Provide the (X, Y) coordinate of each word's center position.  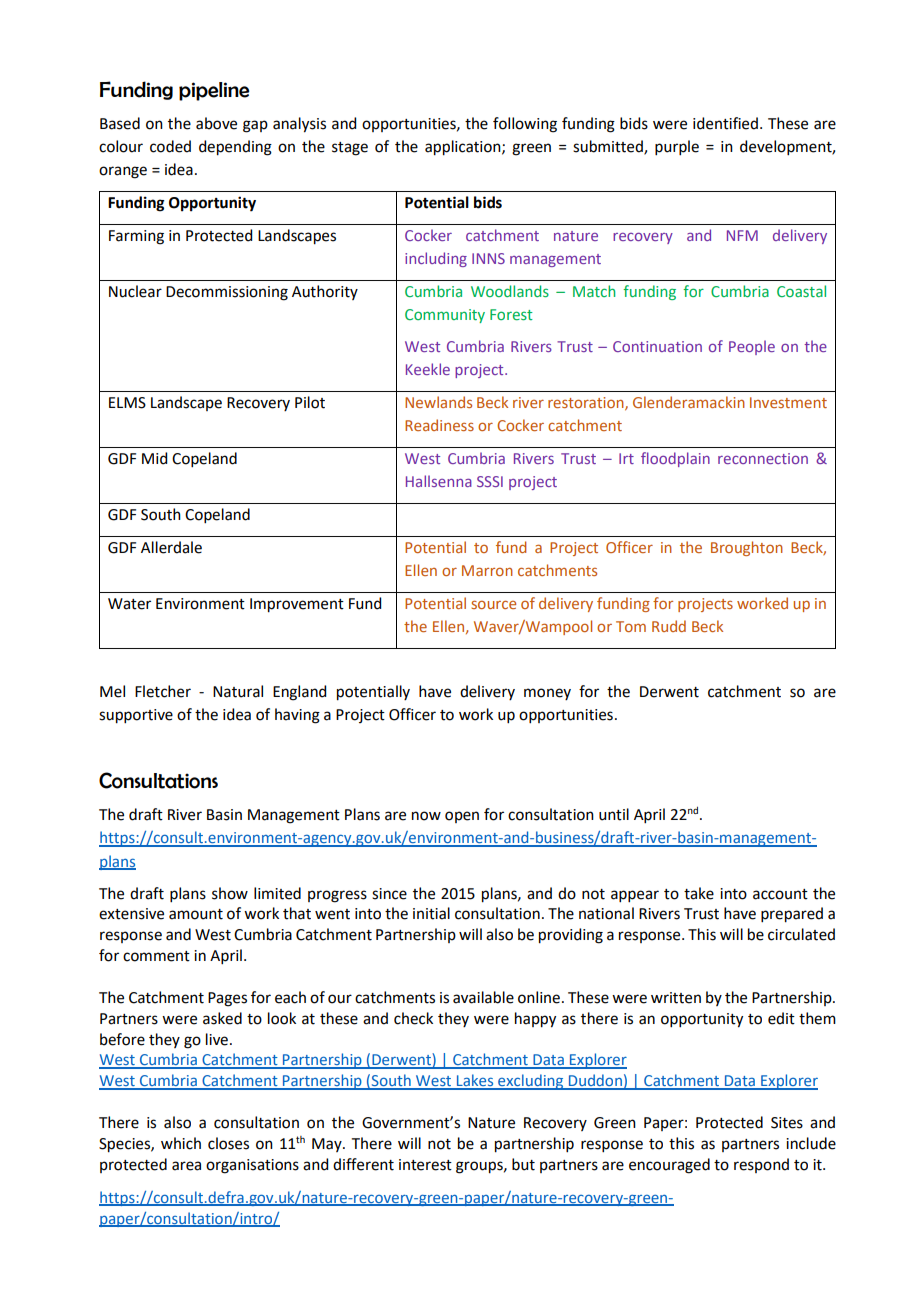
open (462, 817)
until (614, 814)
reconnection (763, 458)
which (181, 1143)
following (525, 125)
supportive (136, 716)
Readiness (439, 425)
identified (725, 123)
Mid (154, 458)
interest (425, 1165)
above (216, 123)
